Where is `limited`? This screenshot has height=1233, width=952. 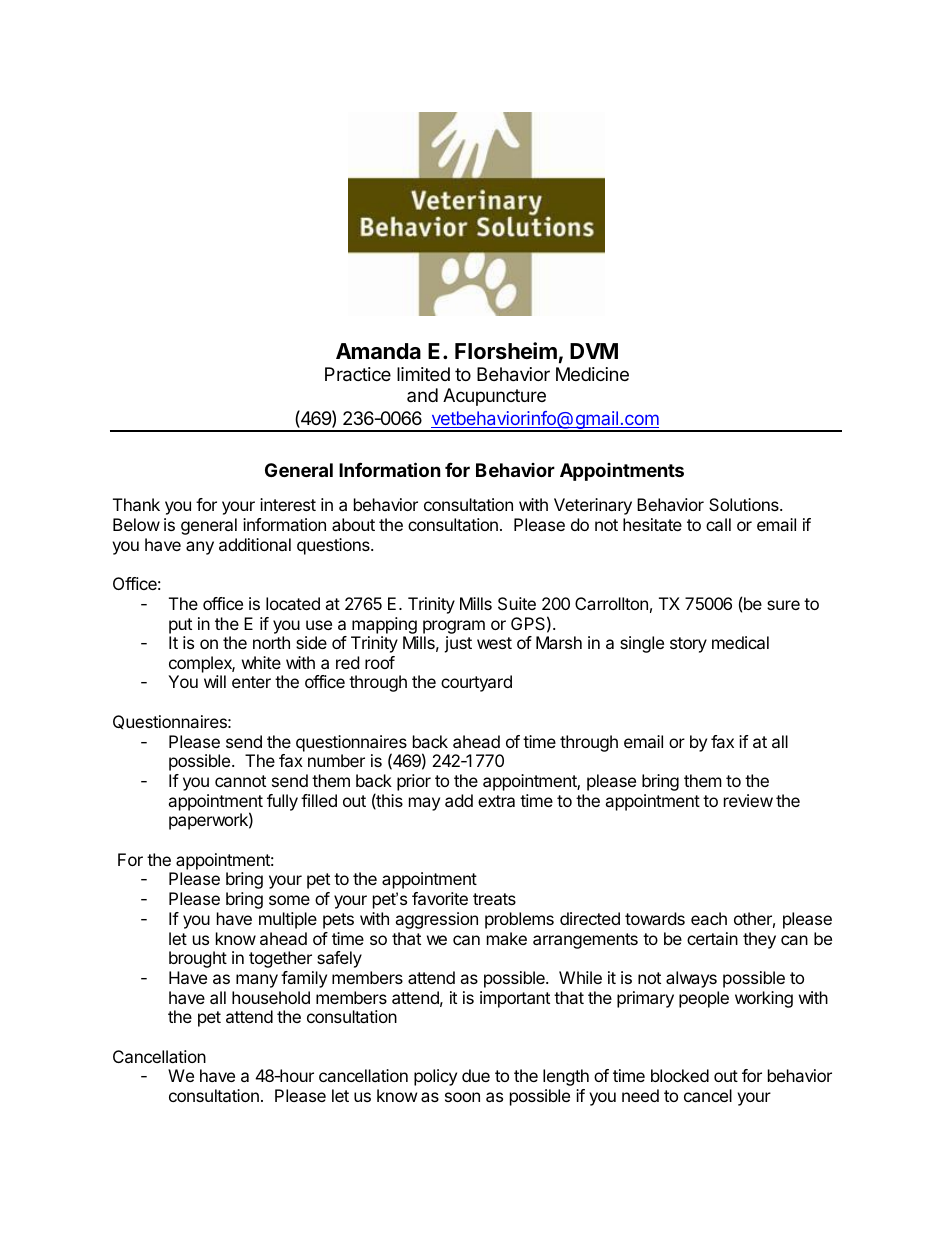
limited is located at coordinates (423, 374).
